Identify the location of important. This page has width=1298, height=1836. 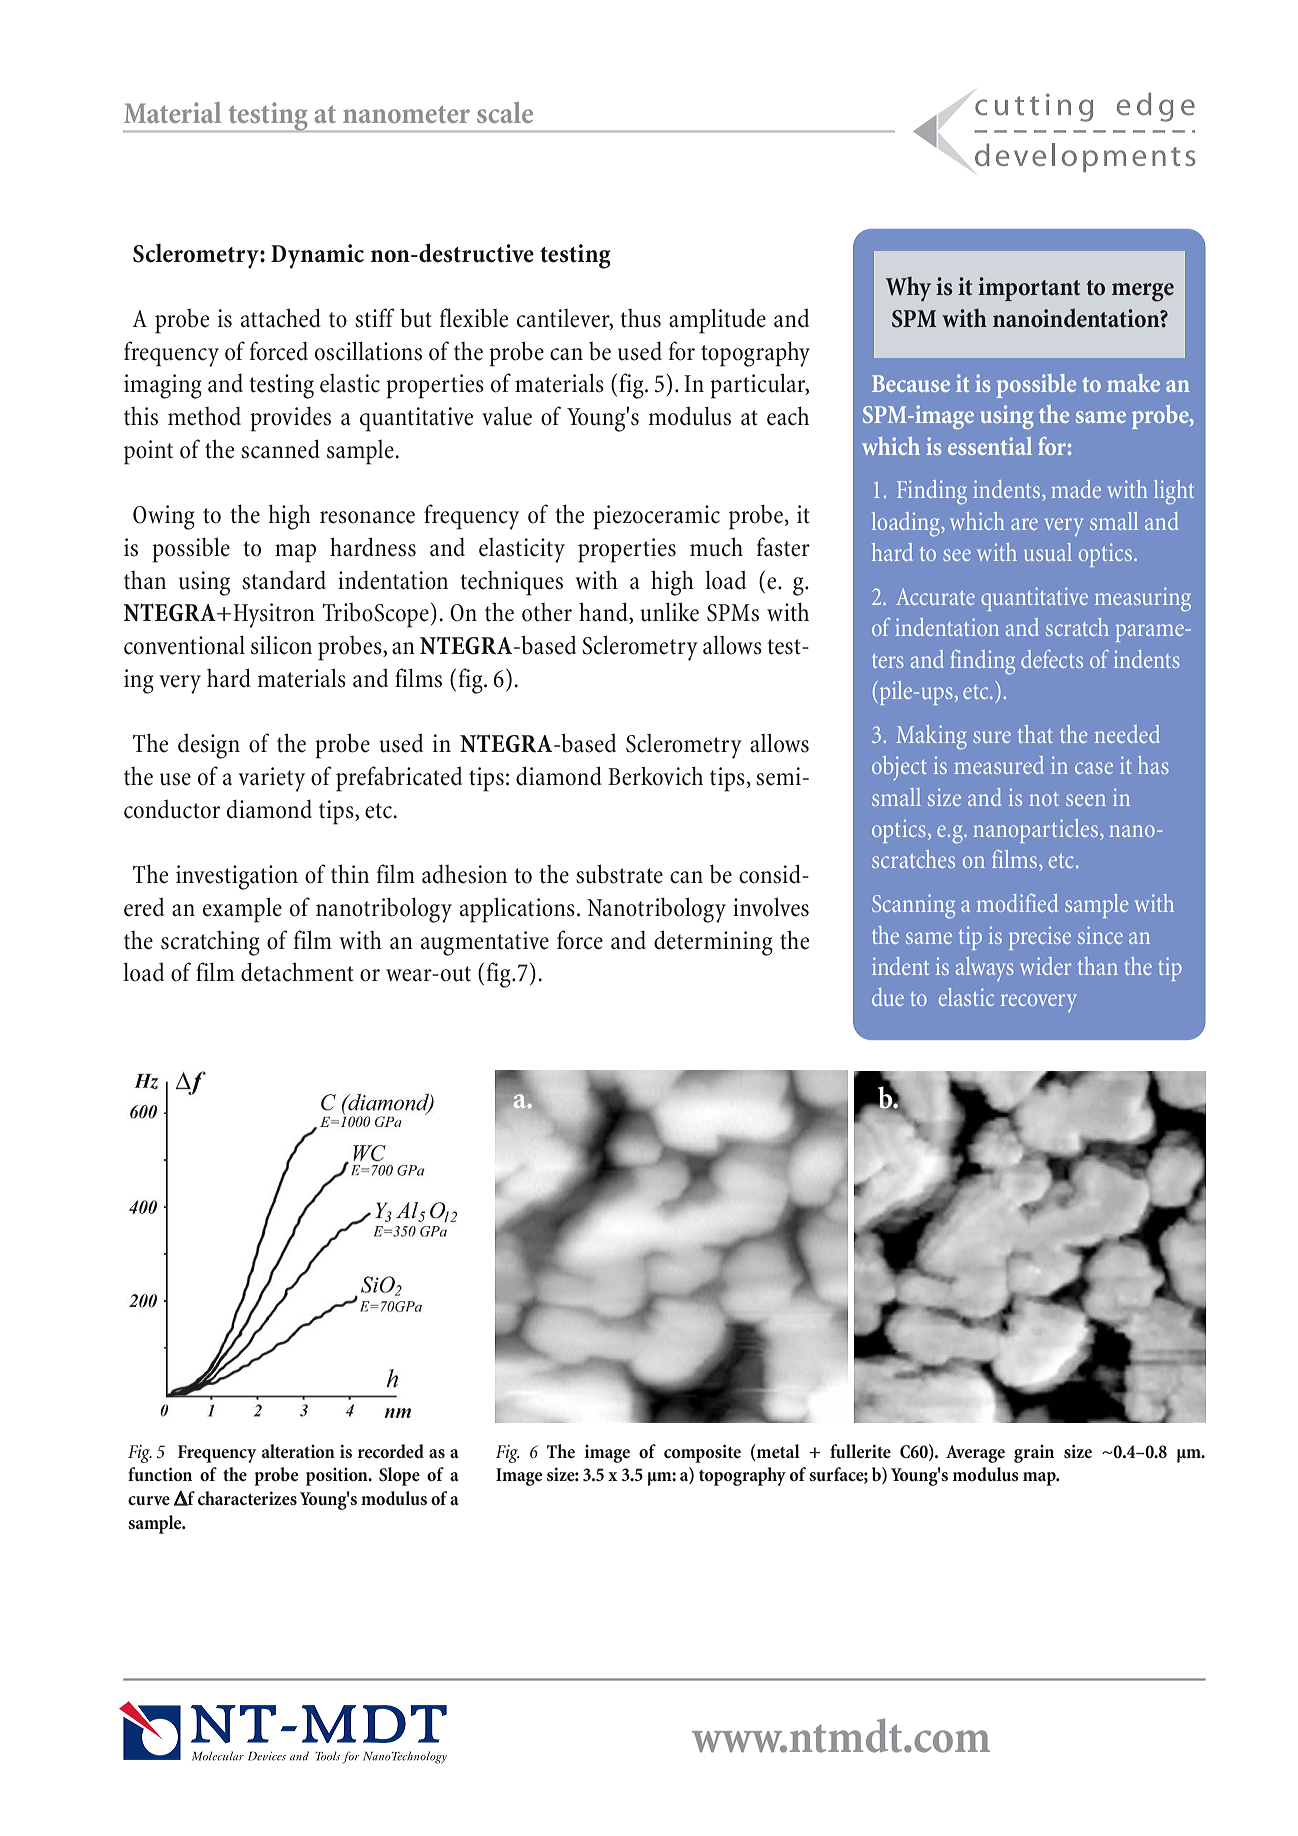
(1029, 289).
